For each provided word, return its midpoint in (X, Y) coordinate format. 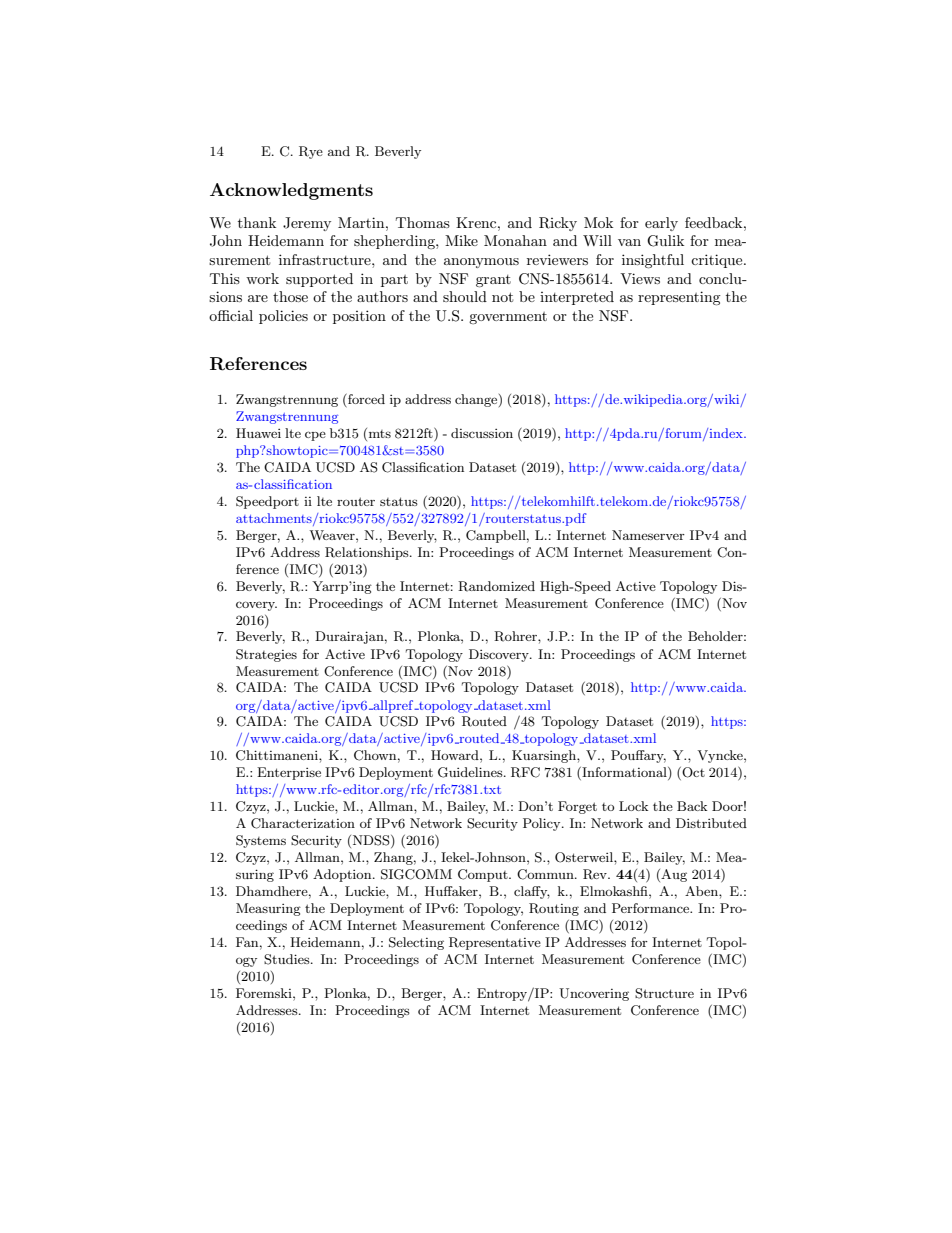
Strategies (266, 655)
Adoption (343, 875)
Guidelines (471, 772)
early (661, 224)
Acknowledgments (291, 191)
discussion (482, 433)
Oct (692, 773)
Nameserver (648, 535)
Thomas (423, 222)
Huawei (258, 433)
